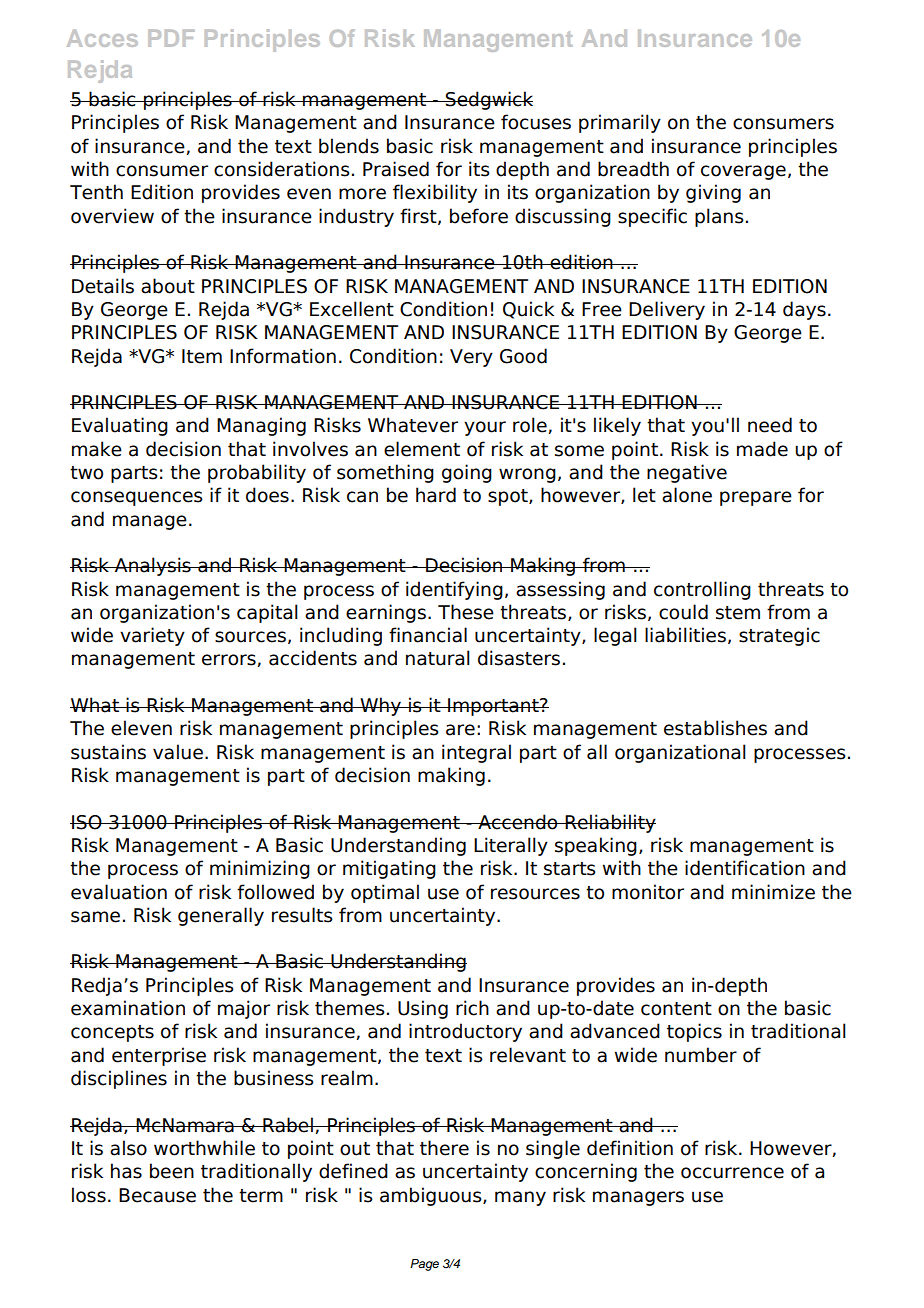 The height and width of the image is (1308, 924). I want to click on negative, so click(687, 473).
